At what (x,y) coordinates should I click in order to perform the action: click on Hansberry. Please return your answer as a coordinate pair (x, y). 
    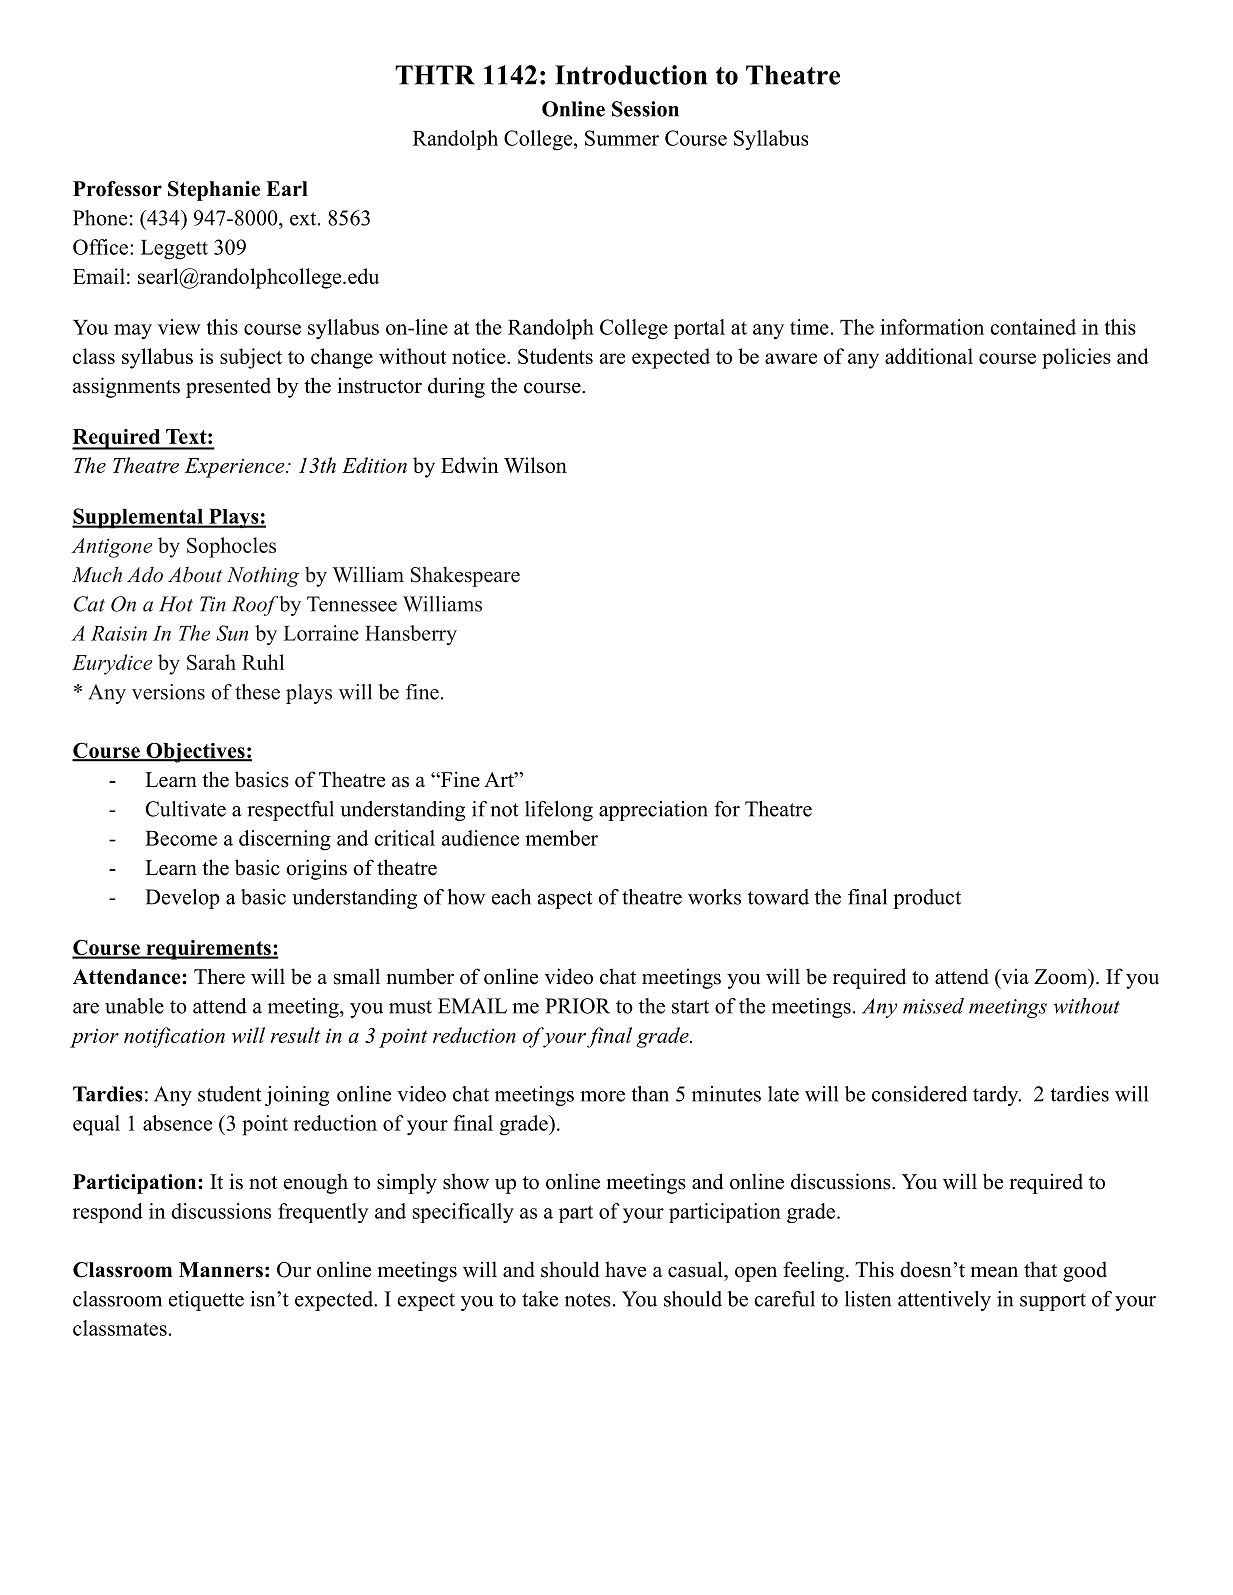
    Looking at the image, I should click on (411, 635).
